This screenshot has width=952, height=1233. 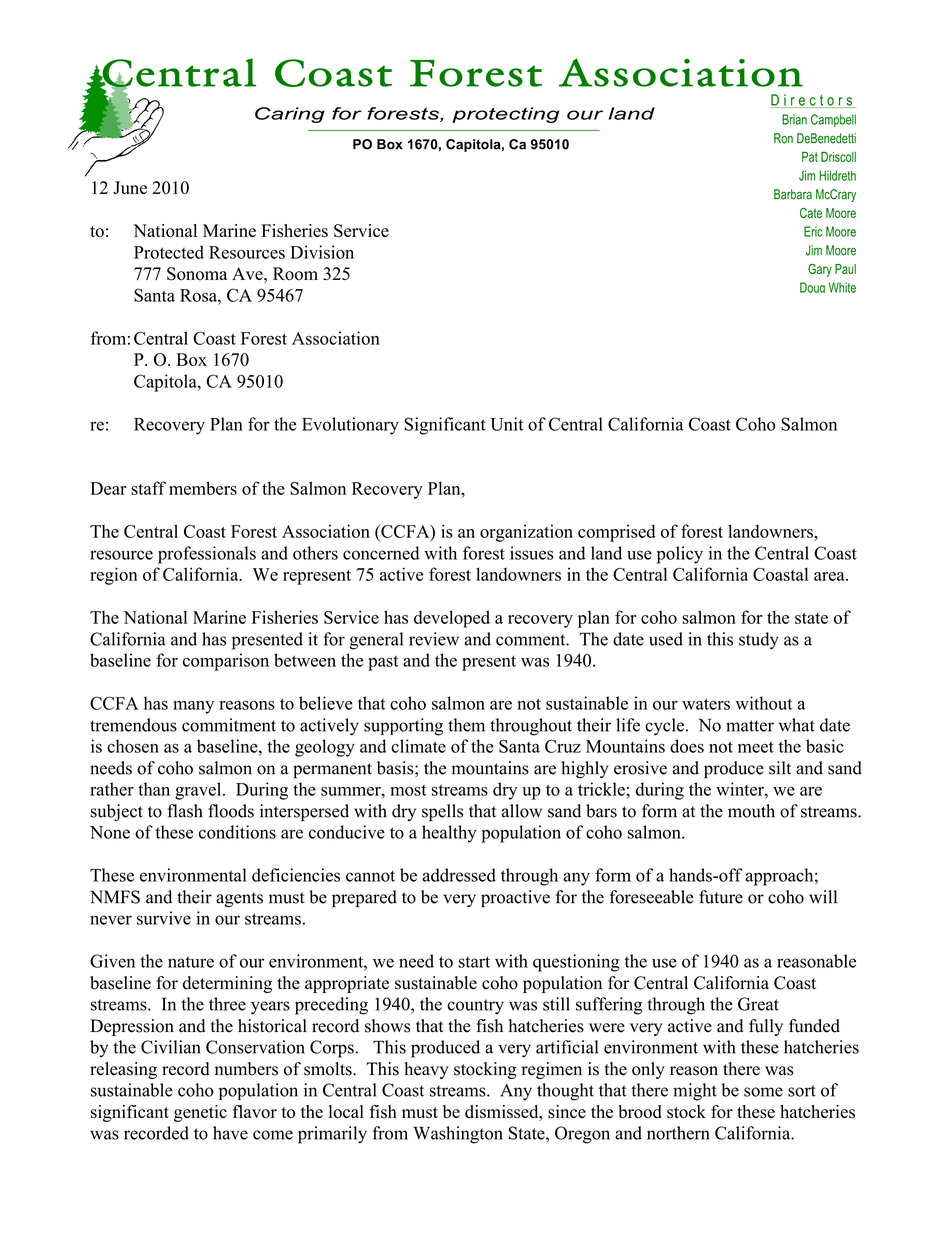 I want to click on genetic, so click(x=200, y=1113).
